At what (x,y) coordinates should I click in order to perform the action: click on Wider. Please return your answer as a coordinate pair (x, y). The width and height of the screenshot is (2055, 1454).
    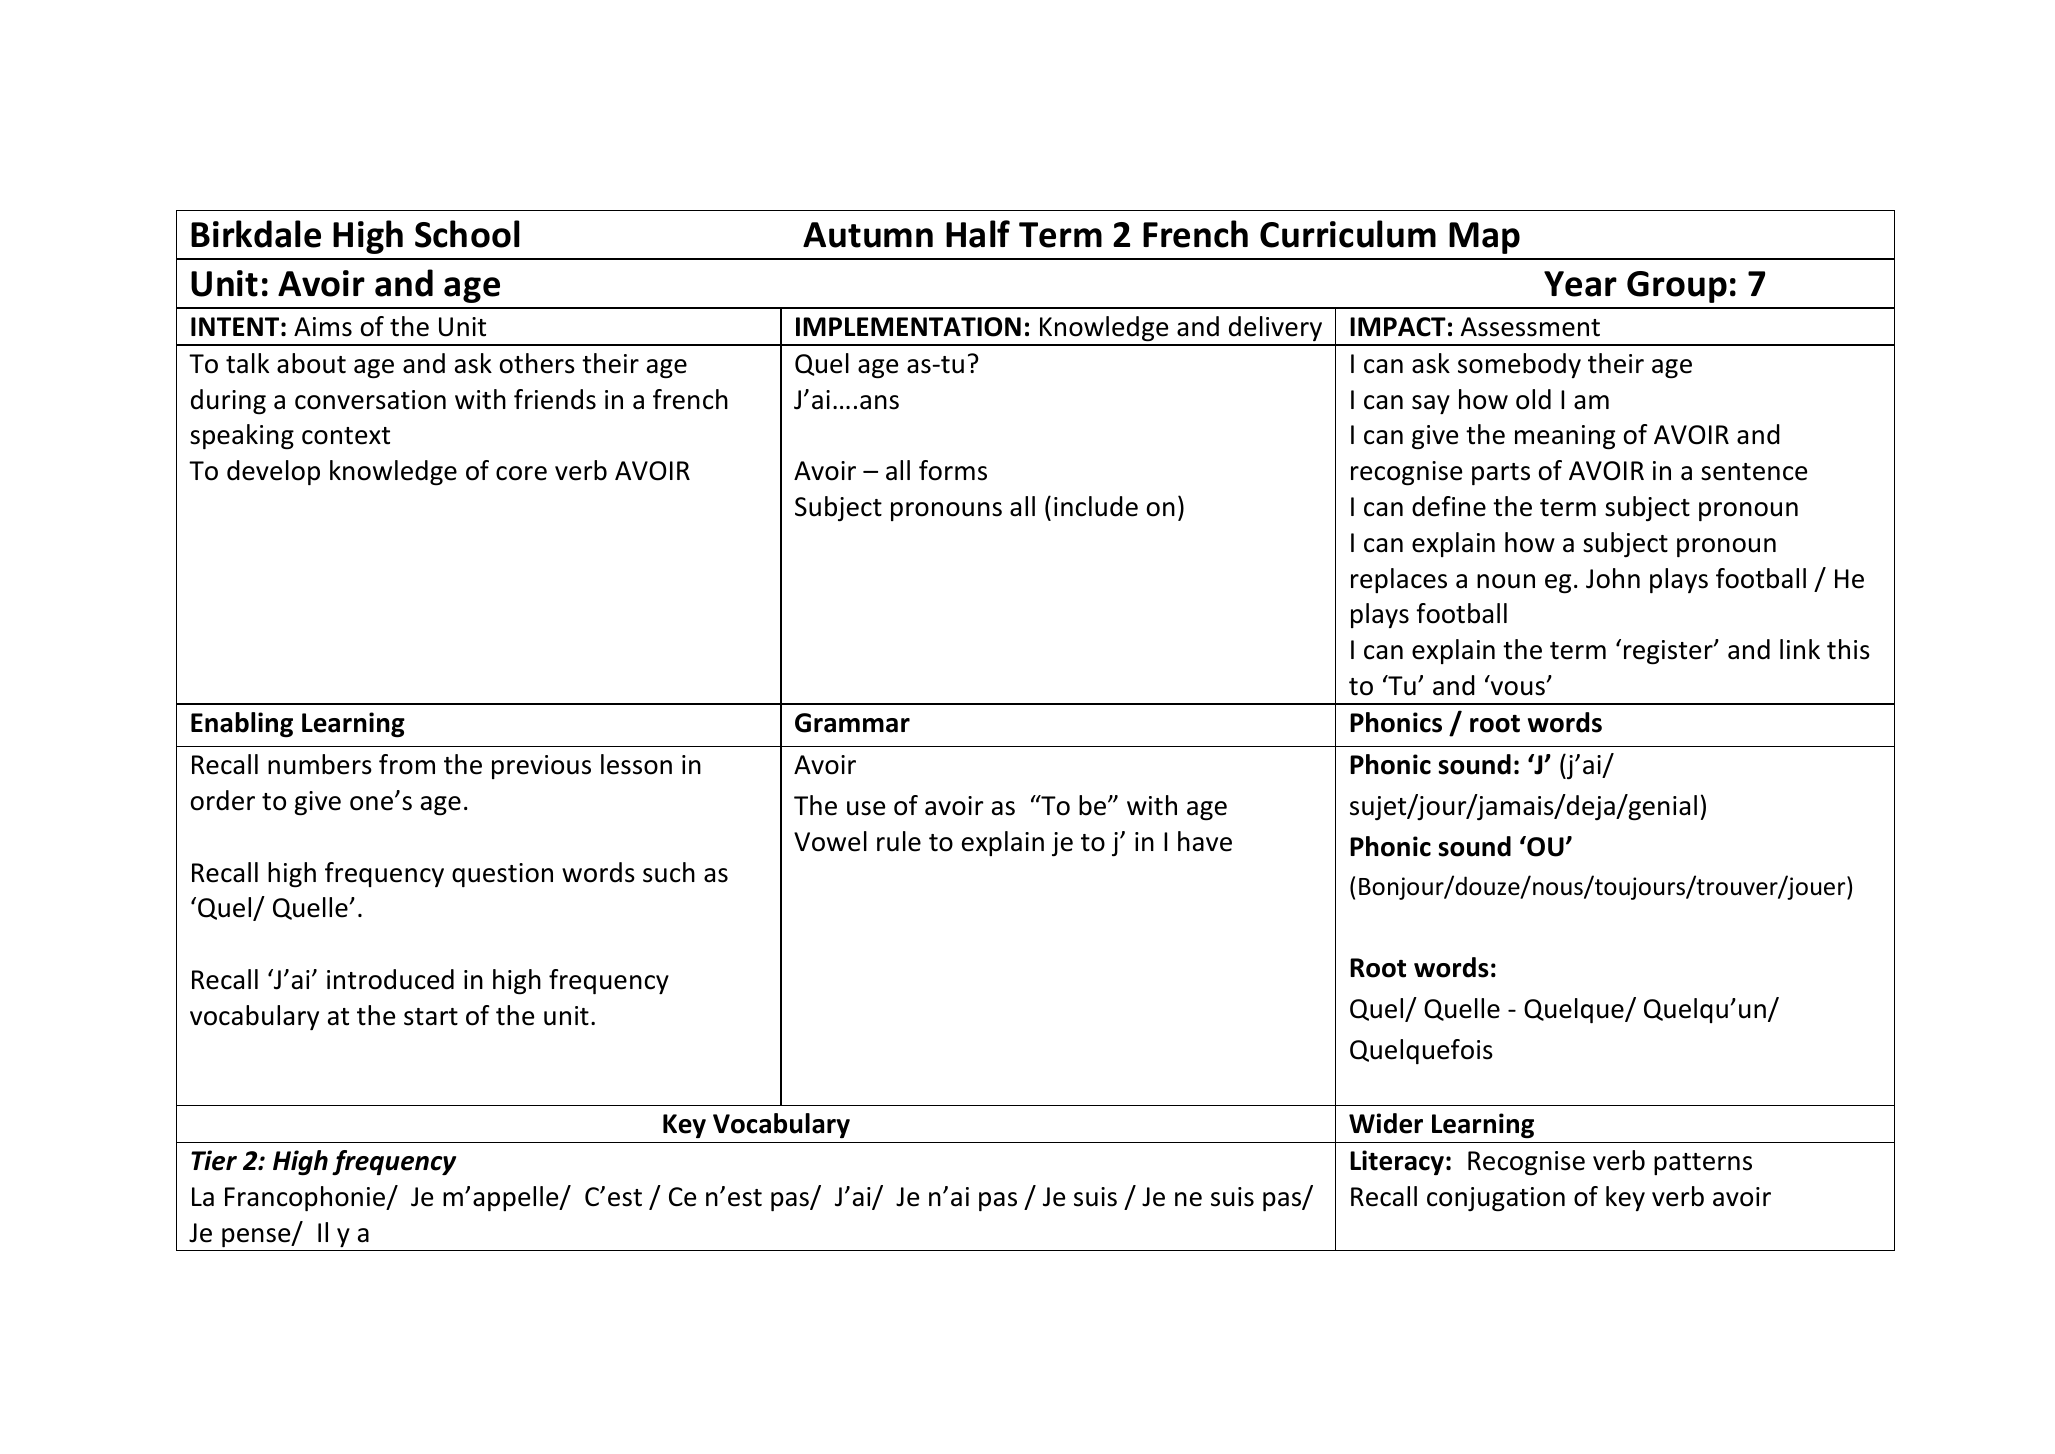
    Looking at the image, I should click on (1386, 1123).
